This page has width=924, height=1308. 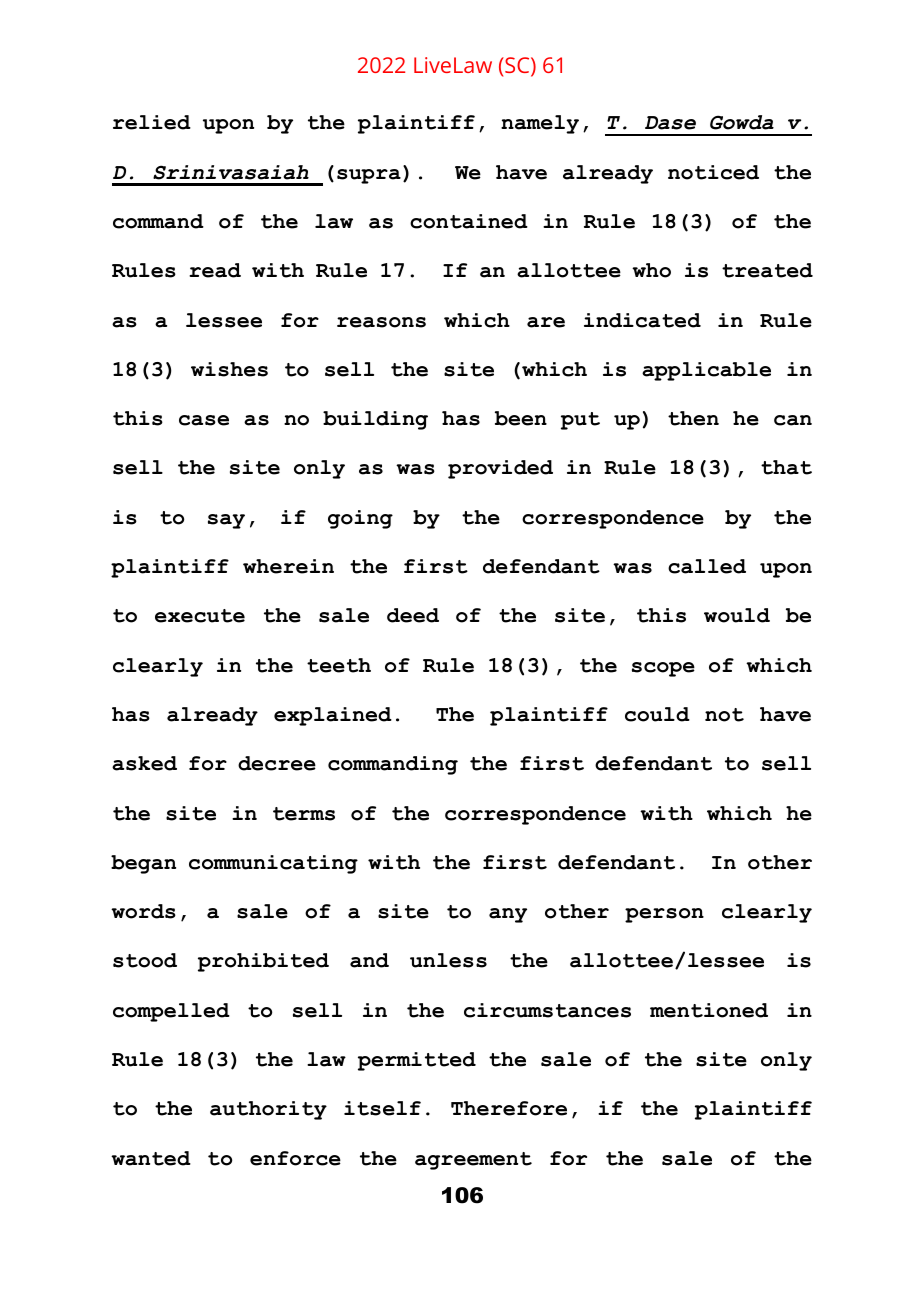 What do you see at coordinates (204, 420) in the page?
I see `case` at bounding box center [204, 420].
